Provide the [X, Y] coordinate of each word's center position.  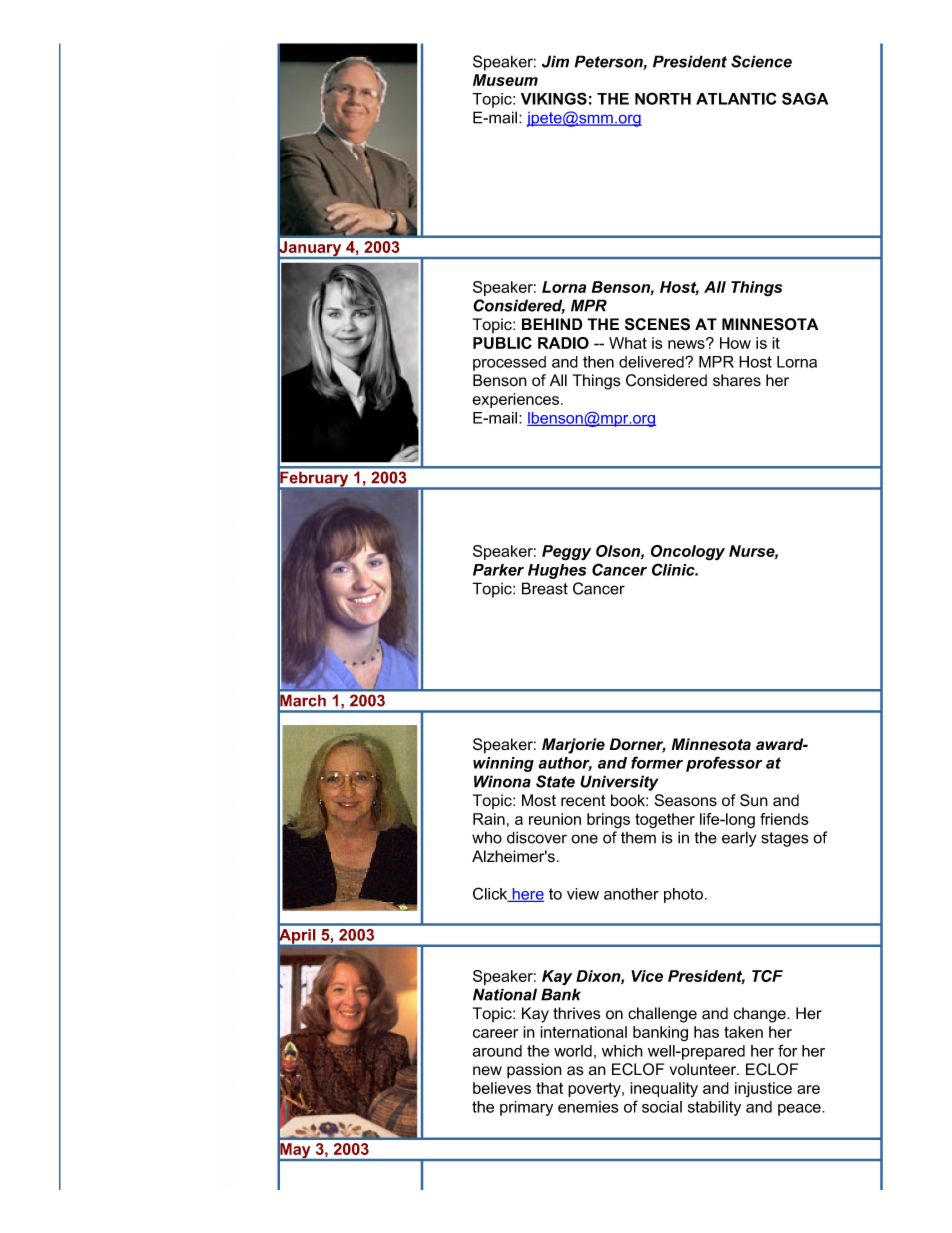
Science [761, 61]
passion [534, 1071]
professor [724, 764]
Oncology [688, 553]
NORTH [663, 98]
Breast [545, 588]
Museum [505, 80]
